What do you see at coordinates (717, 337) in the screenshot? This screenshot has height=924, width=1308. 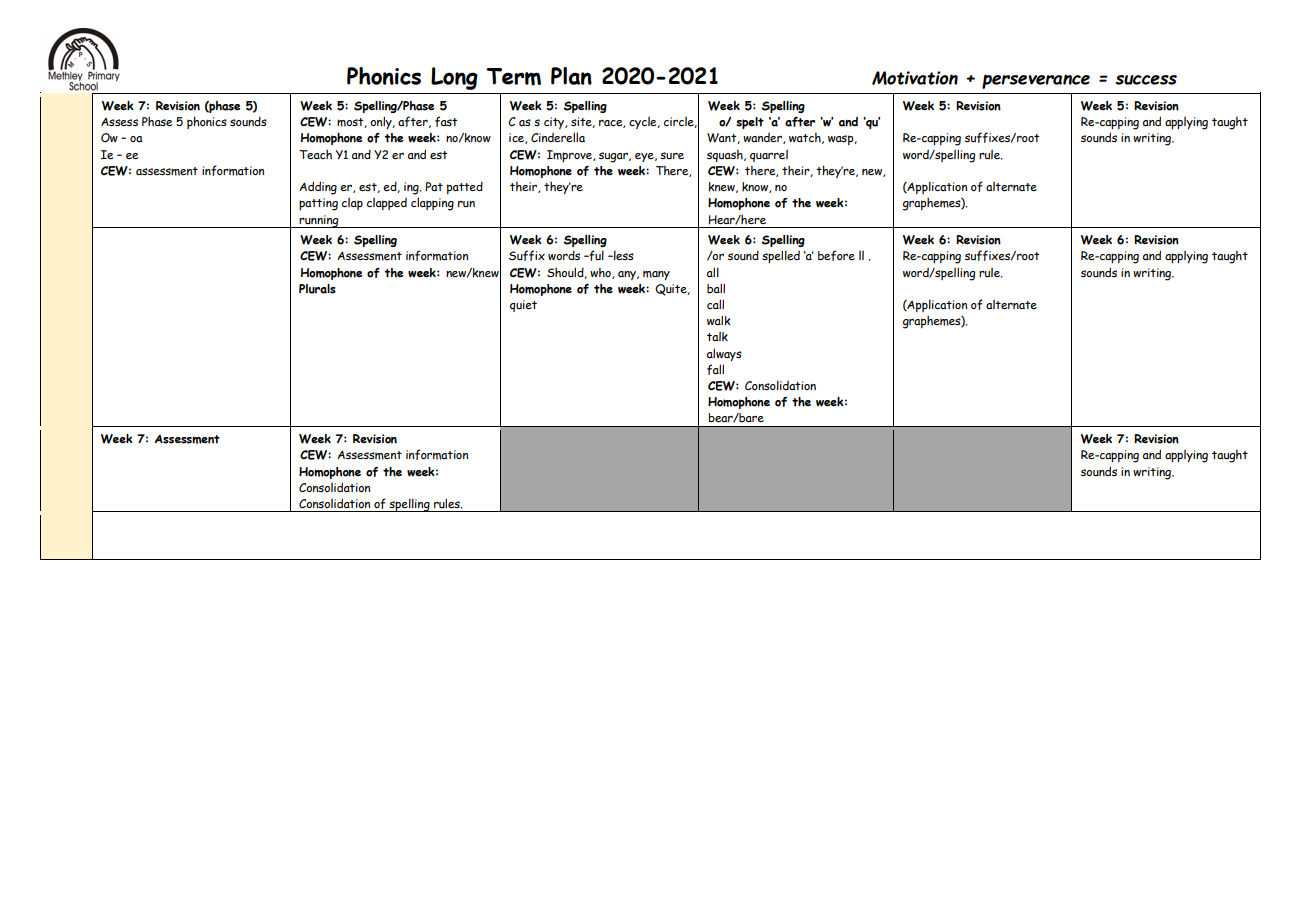 I see `talk` at bounding box center [717, 337].
